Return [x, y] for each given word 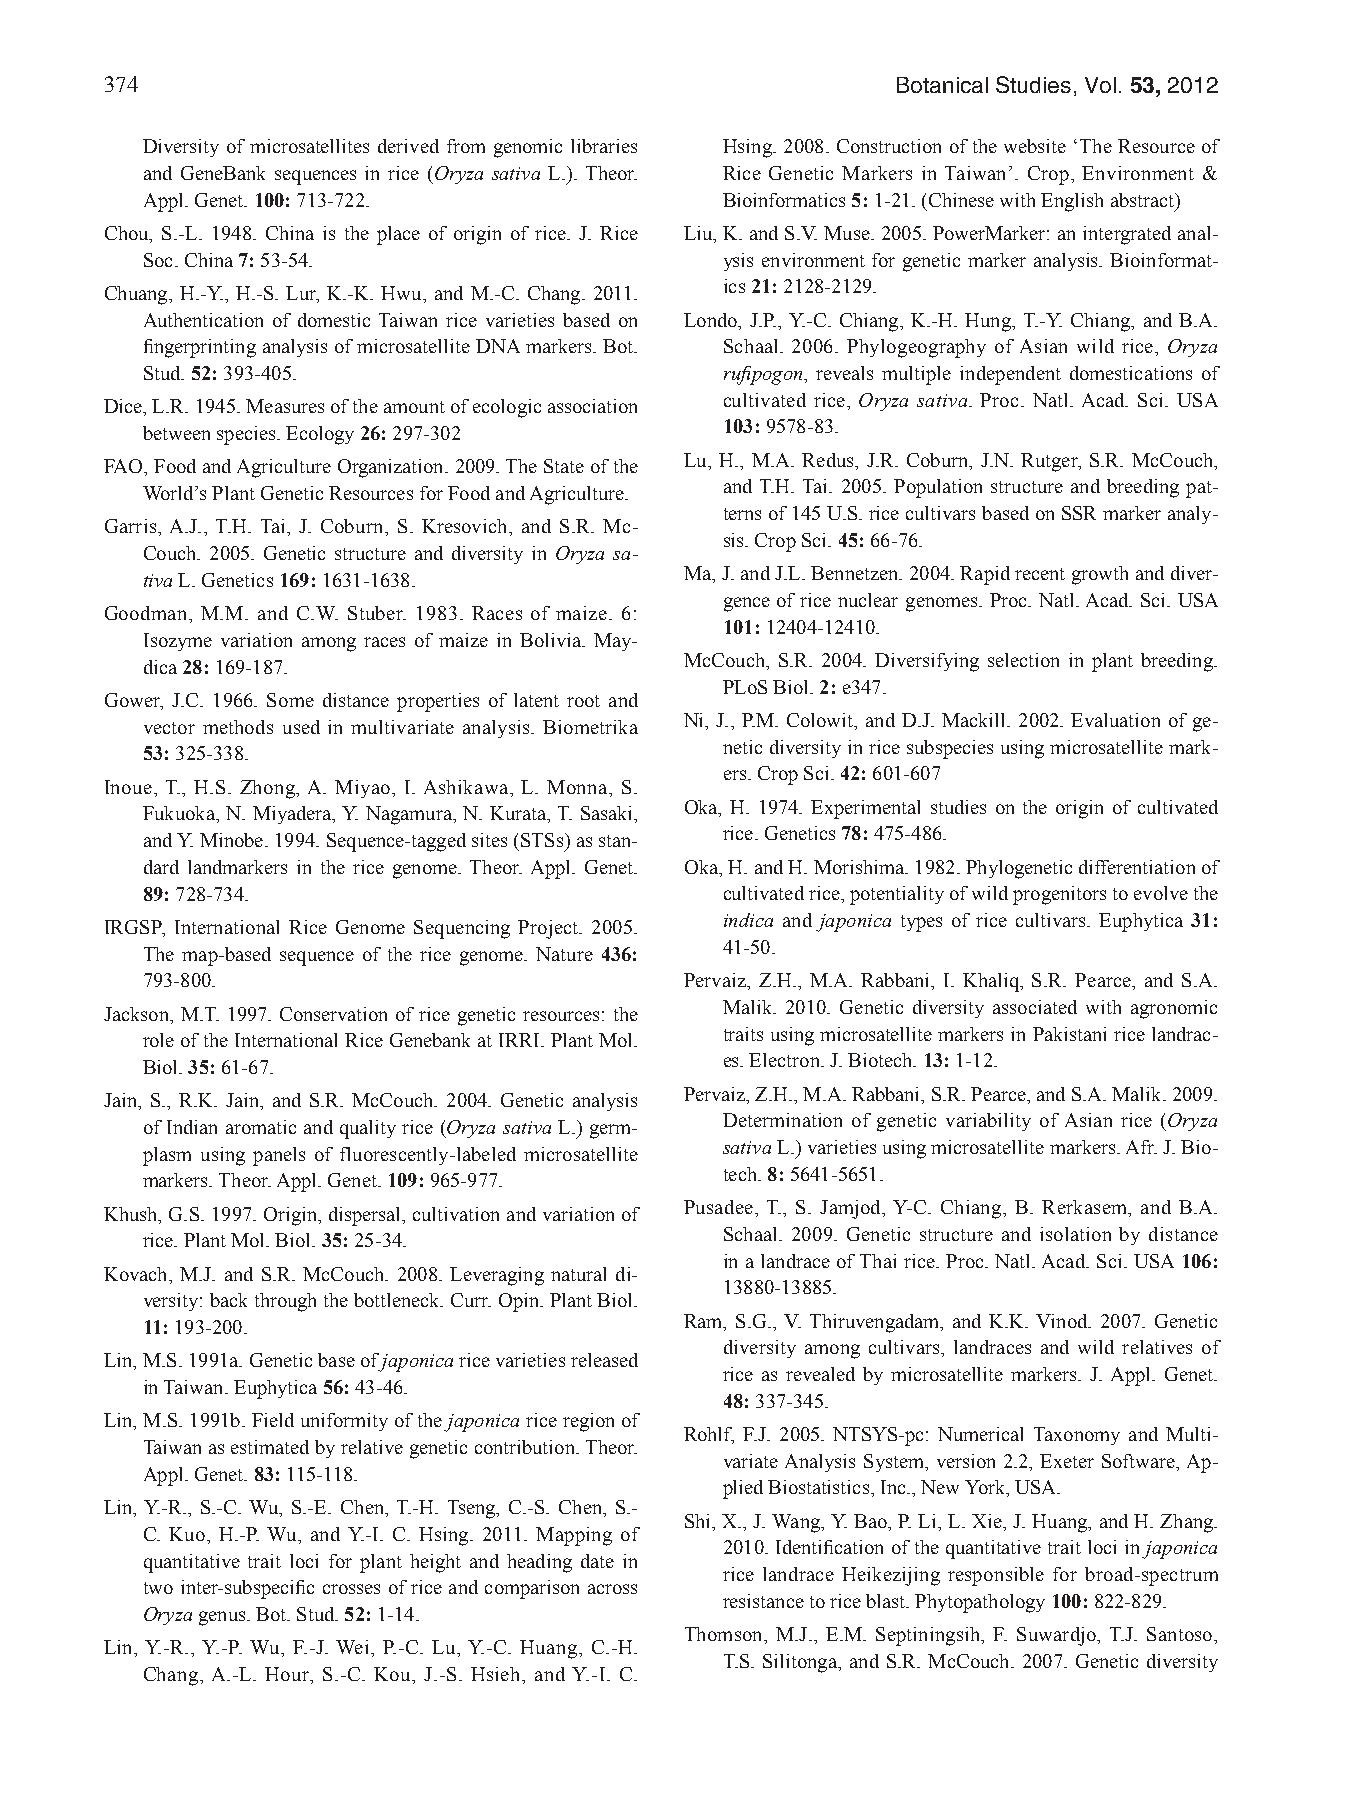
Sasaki [608, 813]
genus [223, 1618]
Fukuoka [180, 813]
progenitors [1059, 895]
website [1035, 146]
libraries [604, 146]
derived [408, 146]
